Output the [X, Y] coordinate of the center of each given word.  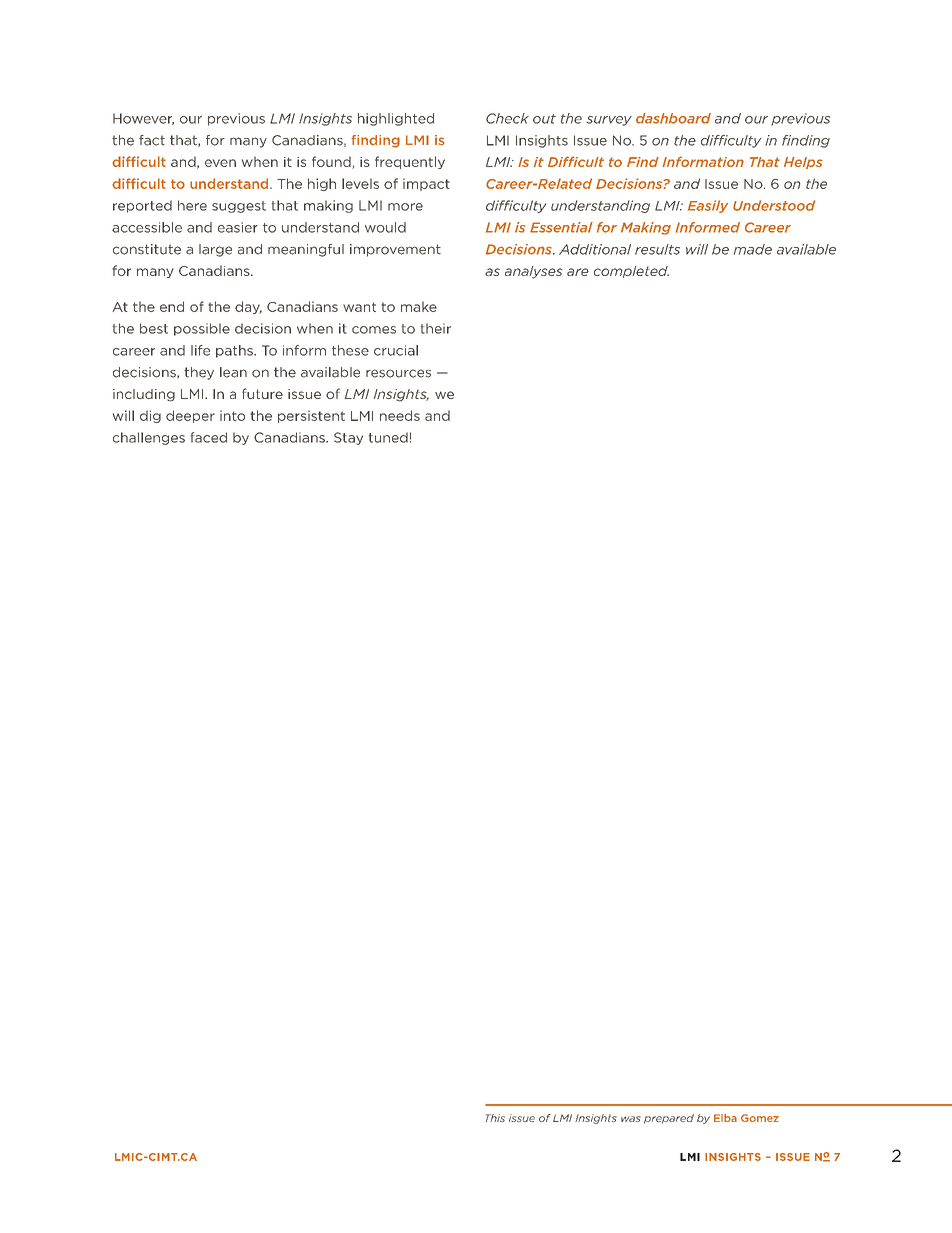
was [631, 1119]
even [220, 163]
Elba [725, 1118]
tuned [388, 437]
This [495, 1118]
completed [631, 272]
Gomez [760, 1118]
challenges [149, 438]
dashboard [673, 118]
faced [209, 437]
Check [507, 118]
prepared [669, 1119]
